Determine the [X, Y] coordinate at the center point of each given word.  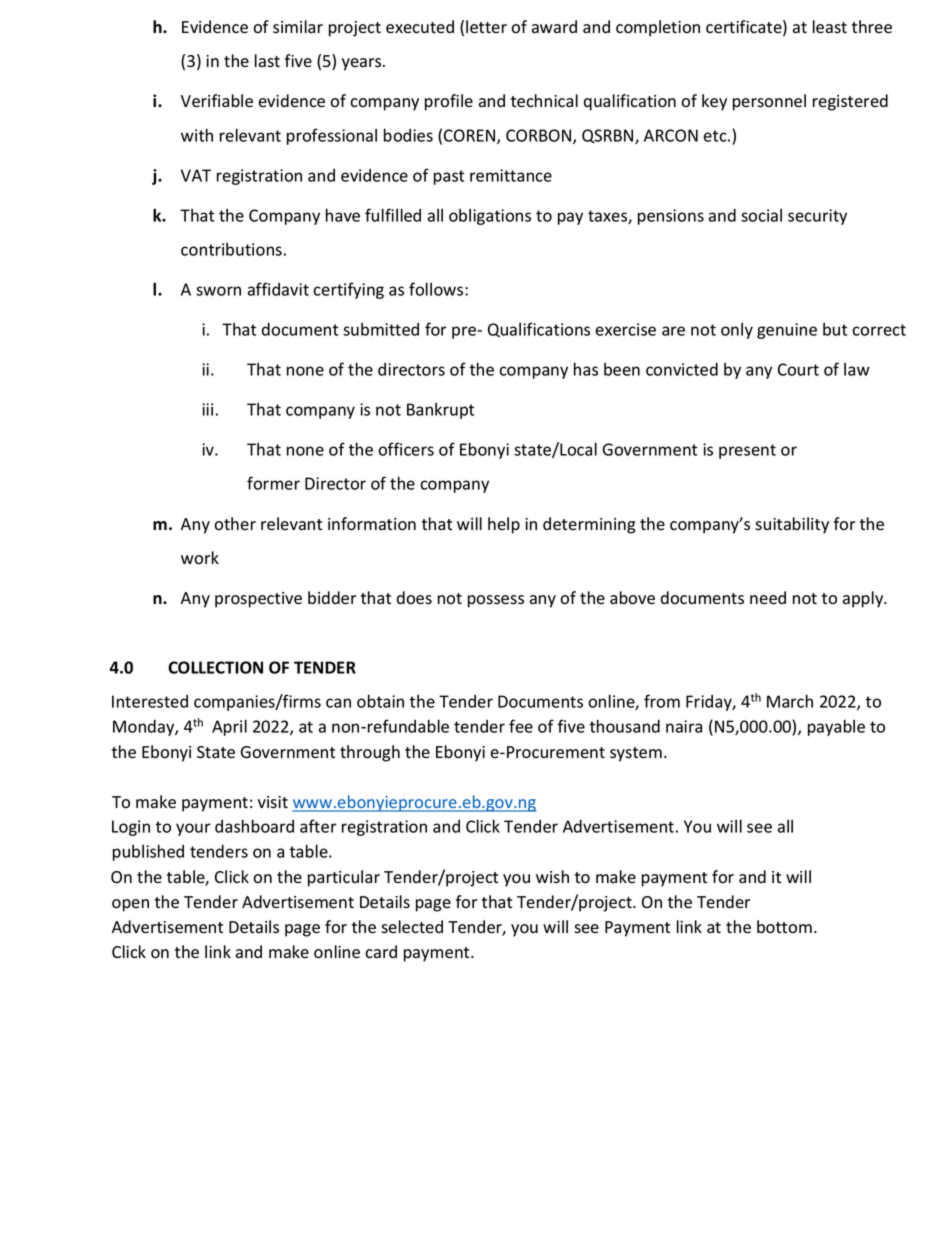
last [267, 61]
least [830, 27]
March [790, 701]
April [229, 727]
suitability [792, 525]
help [504, 525]
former [273, 483]
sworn [218, 291]
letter [486, 27]
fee [521, 726]
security [817, 217]
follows [437, 289]
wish [552, 877]
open [130, 905]
